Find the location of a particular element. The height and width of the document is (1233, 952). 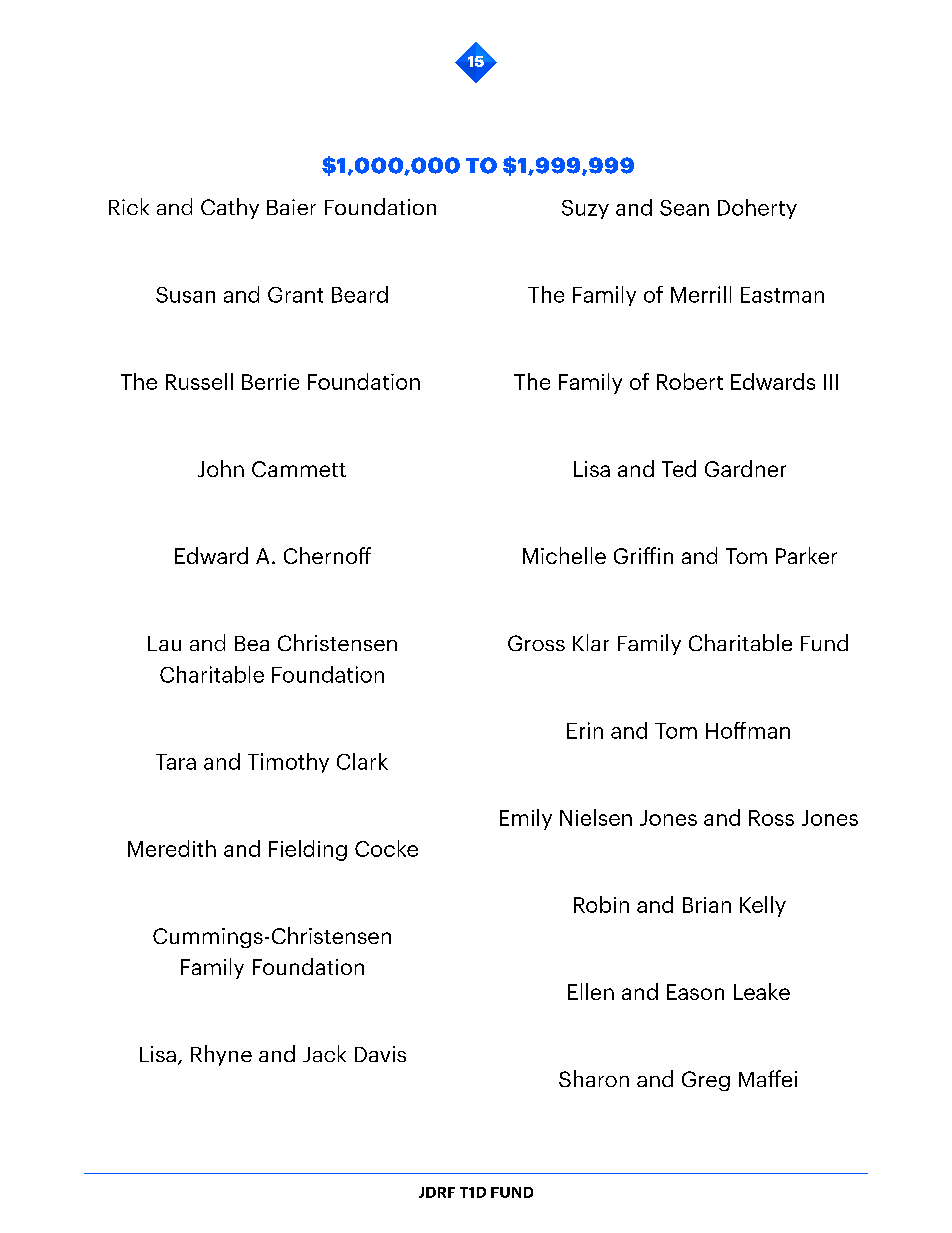

Tara is located at coordinates (176, 762).
